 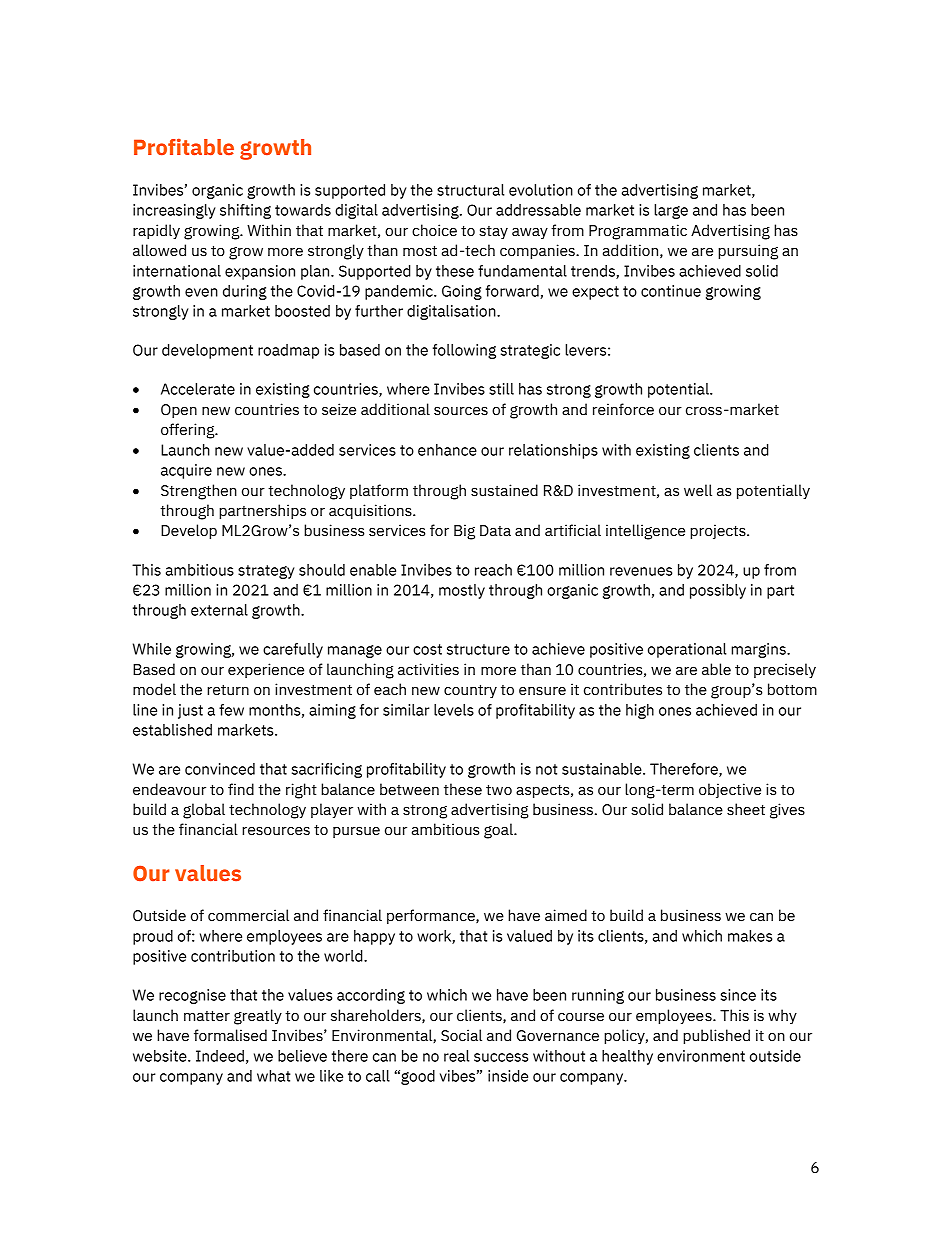 What do you see at coordinates (219, 610) in the image?
I see `external` at bounding box center [219, 610].
